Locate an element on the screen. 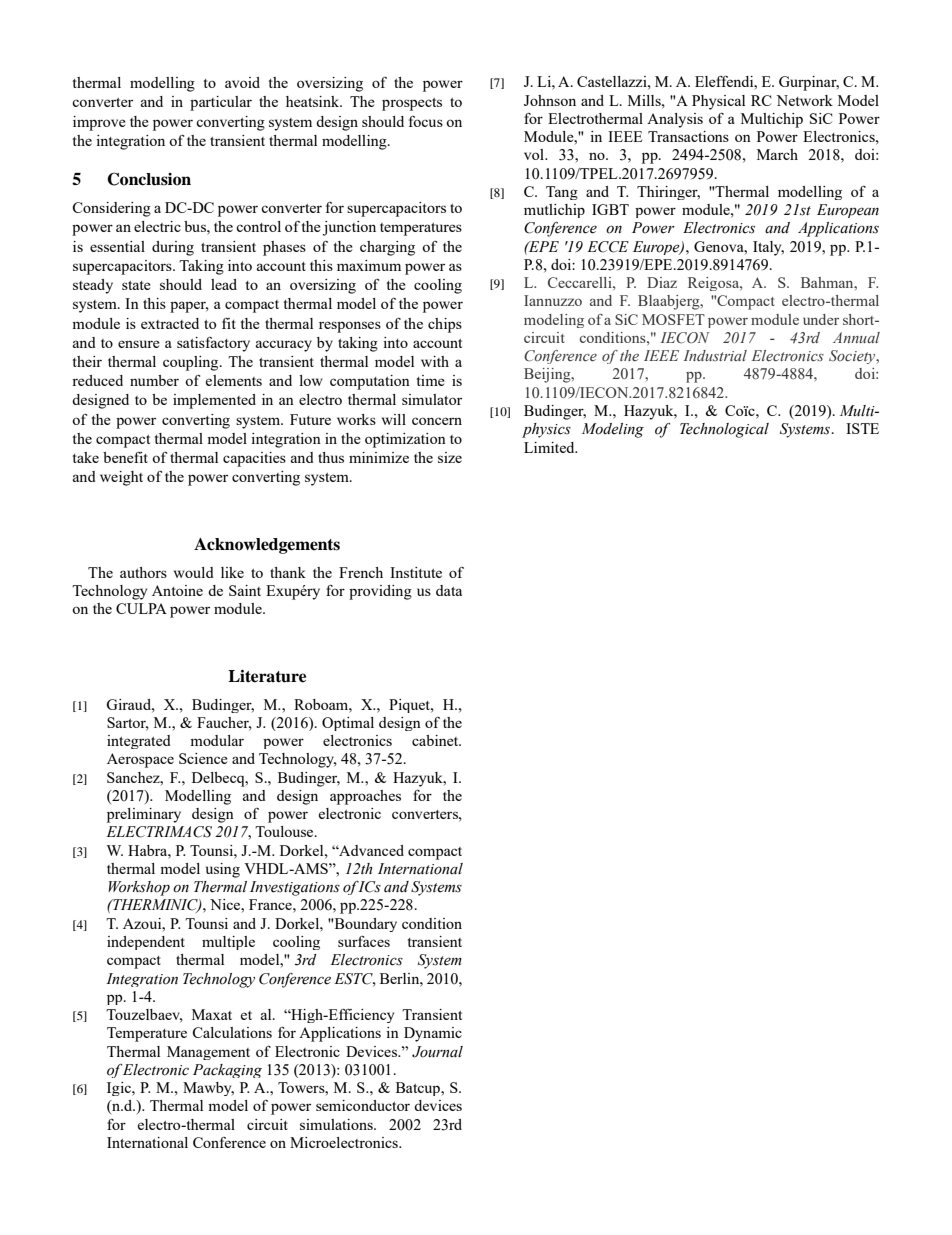 The image size is (952, 1235). surfaces is located at coordinates (364, 941).
